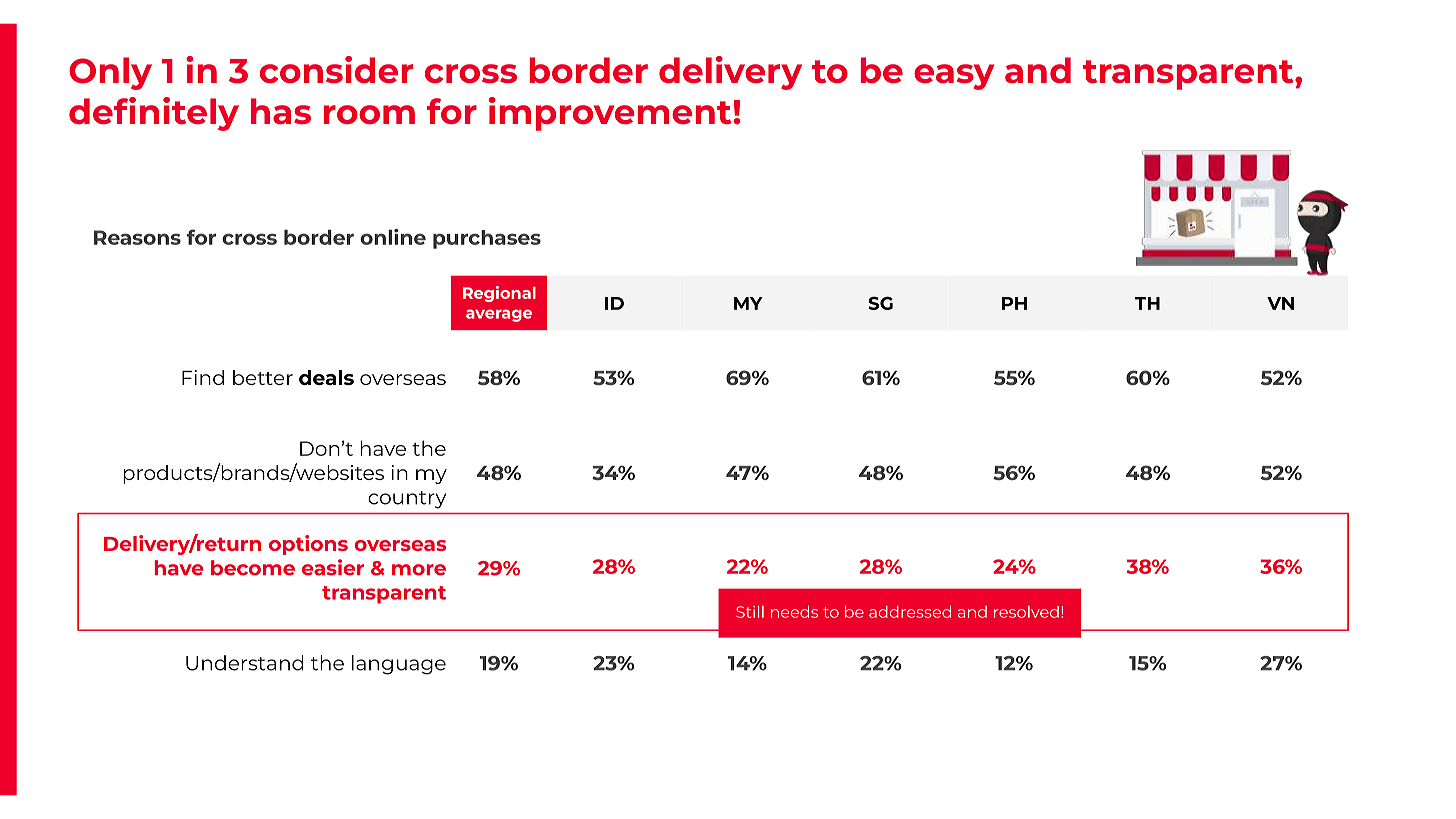 Image resolution: width=1456 pixels, height=819 pixels. I want to click on country, so click(407, 500).
